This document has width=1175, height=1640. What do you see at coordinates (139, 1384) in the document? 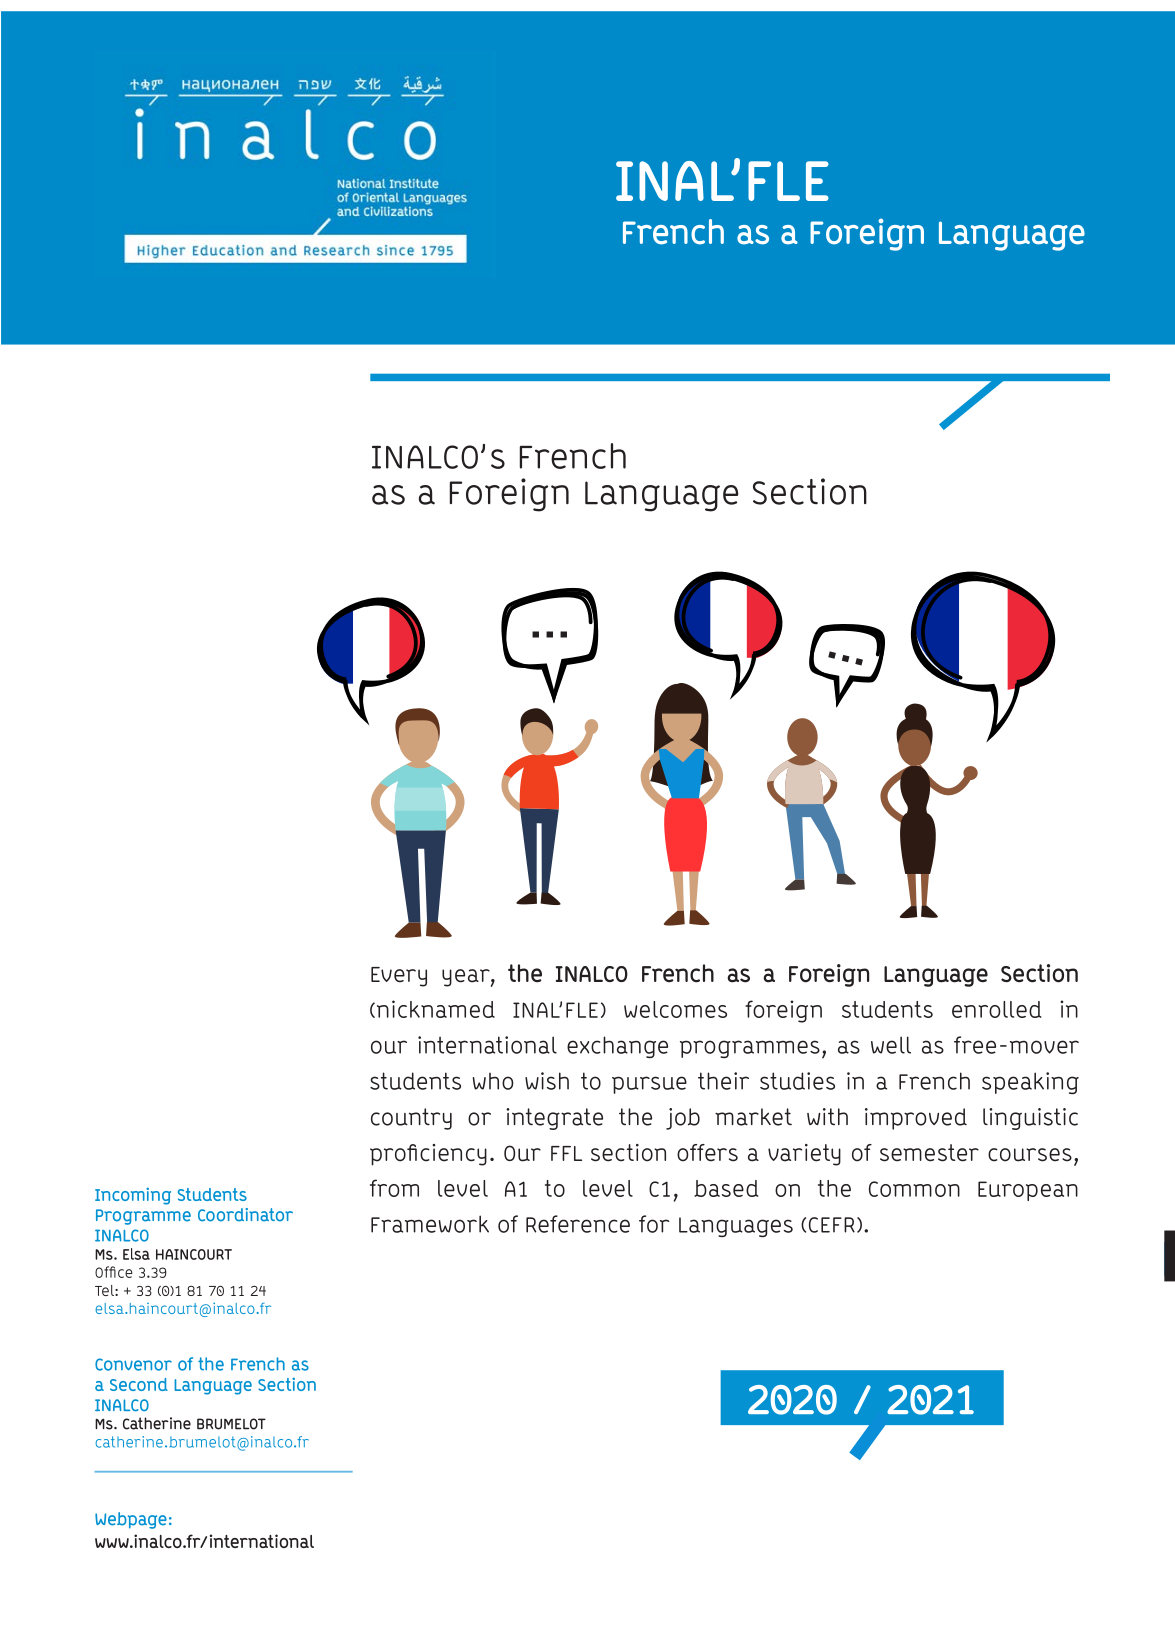
I see `Second` at bounding box center [139, 1384].
